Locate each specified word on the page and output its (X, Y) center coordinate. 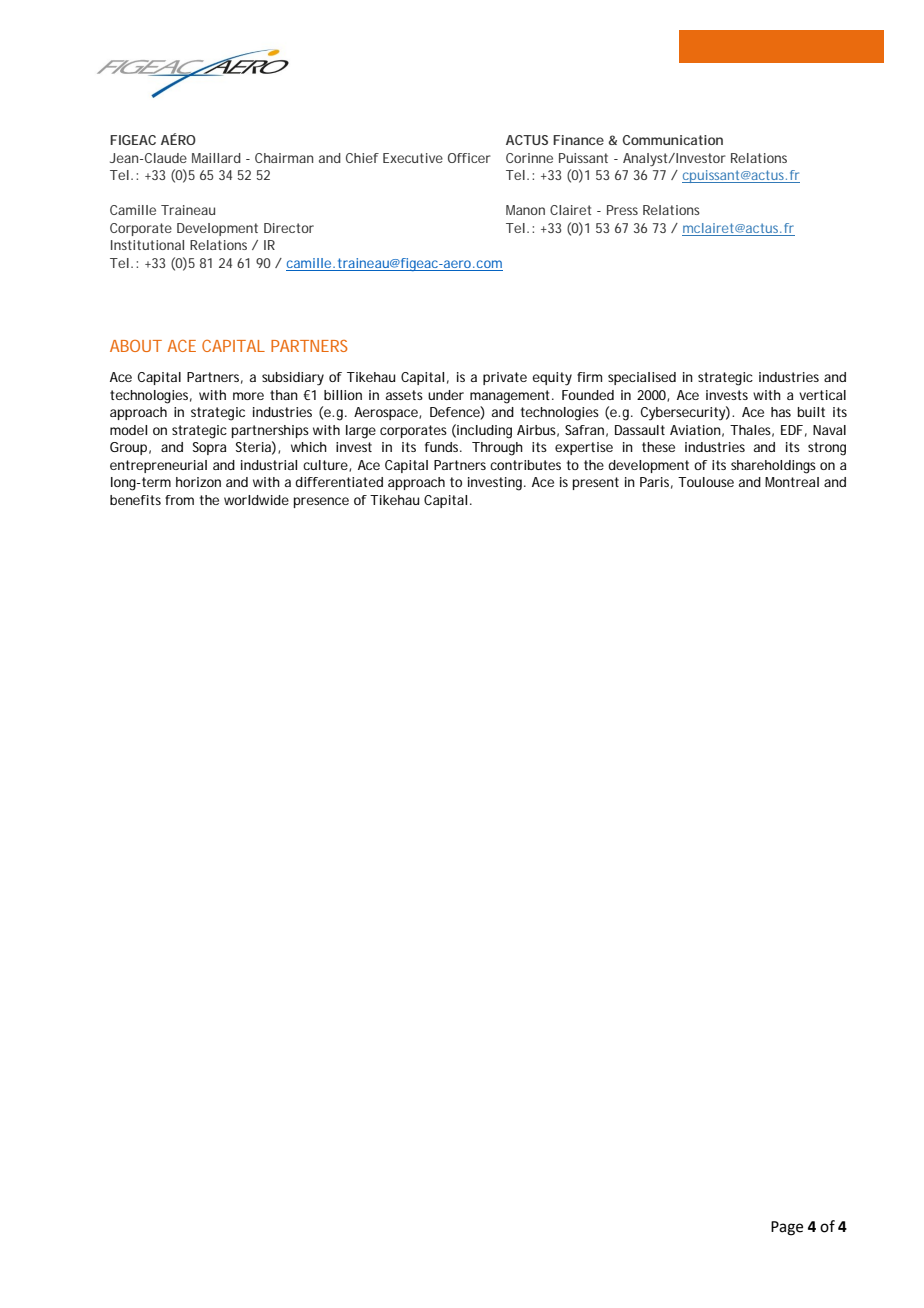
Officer (469, 158)
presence (321, 502)
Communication (673, 140)
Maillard (216, 158)
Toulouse (706, 482)
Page (787, 1228)
